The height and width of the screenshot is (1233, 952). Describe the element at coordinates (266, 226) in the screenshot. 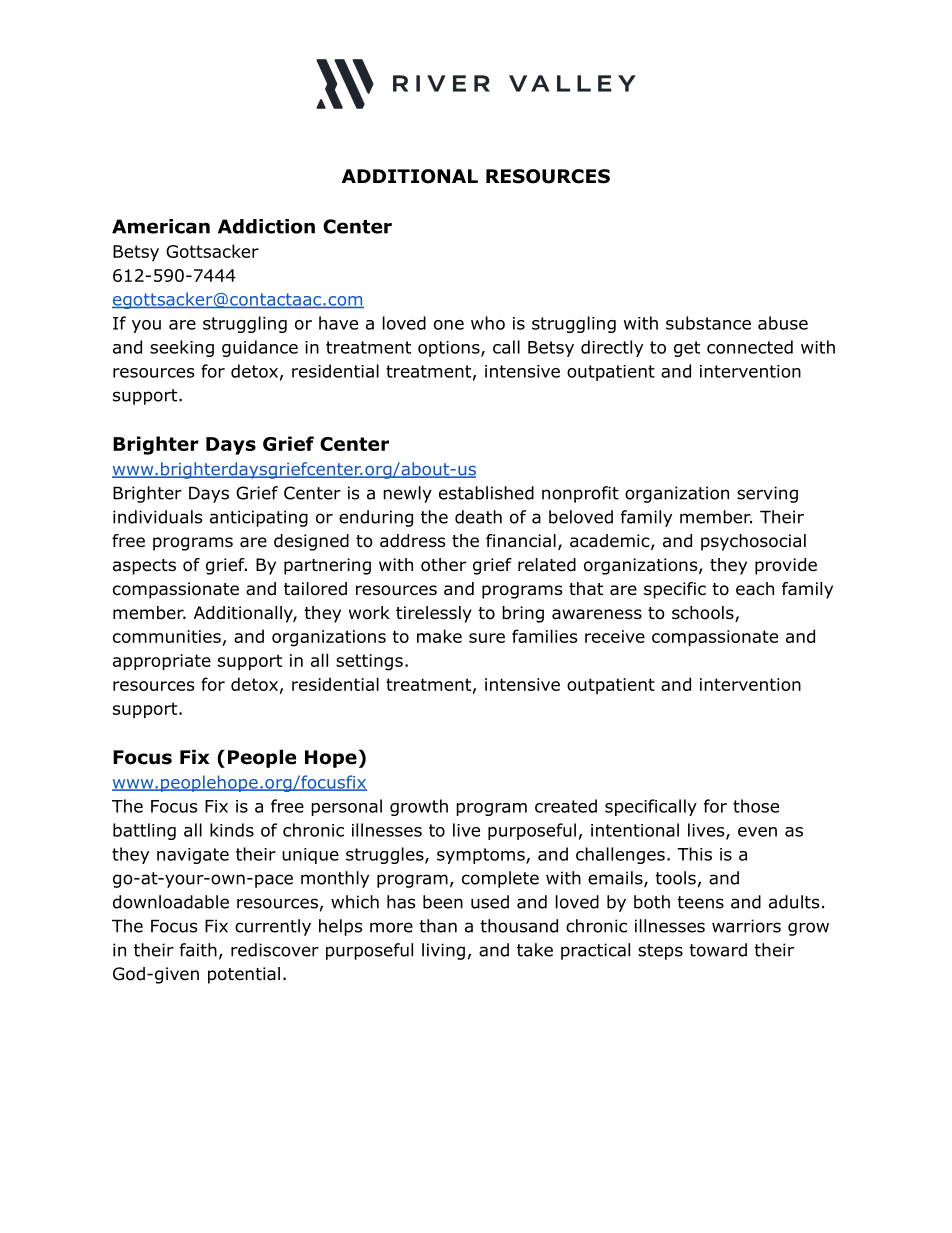

I see `Addiction` at that location.
